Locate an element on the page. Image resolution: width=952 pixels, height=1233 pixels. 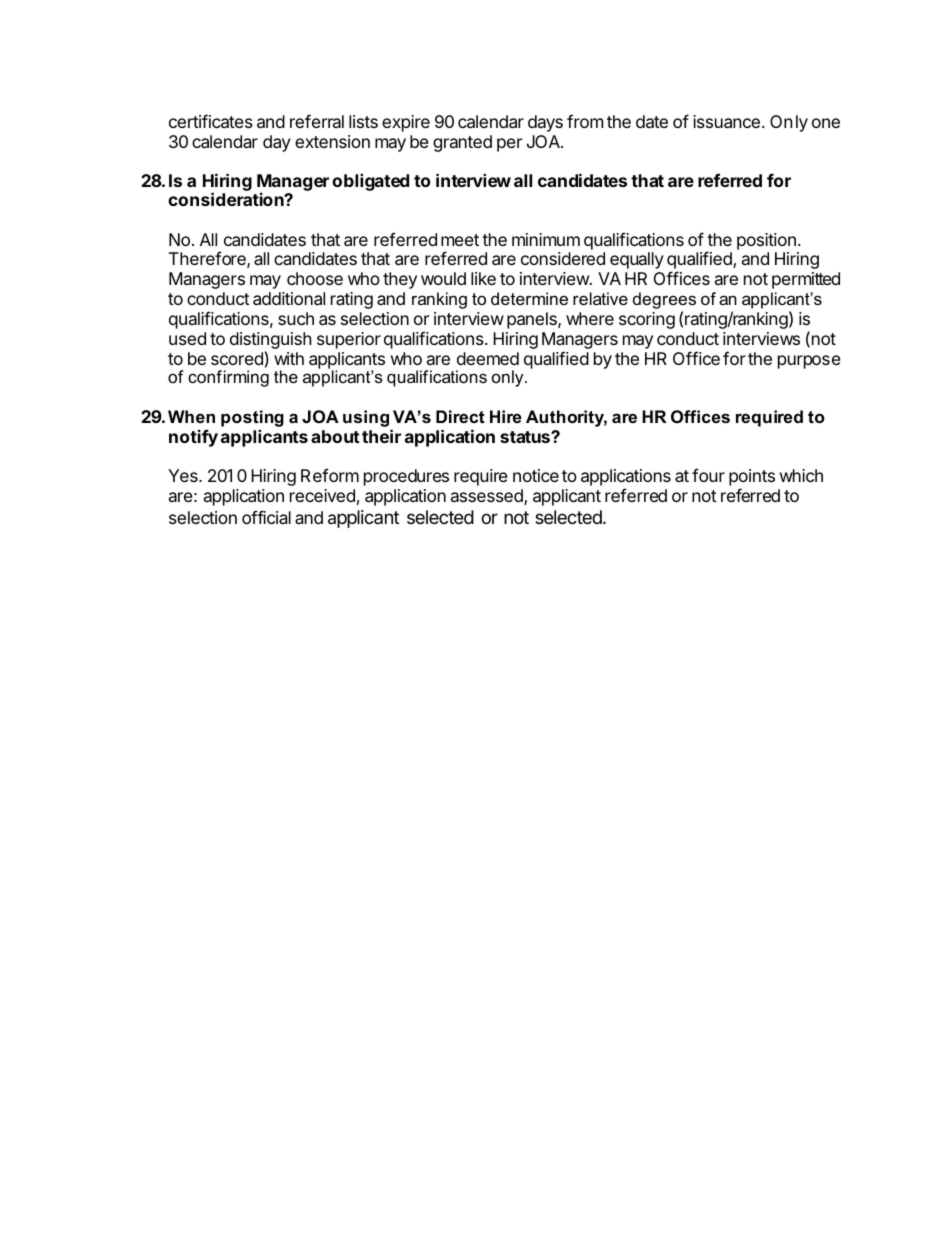
issuance is located at coordinates (726, 121).
